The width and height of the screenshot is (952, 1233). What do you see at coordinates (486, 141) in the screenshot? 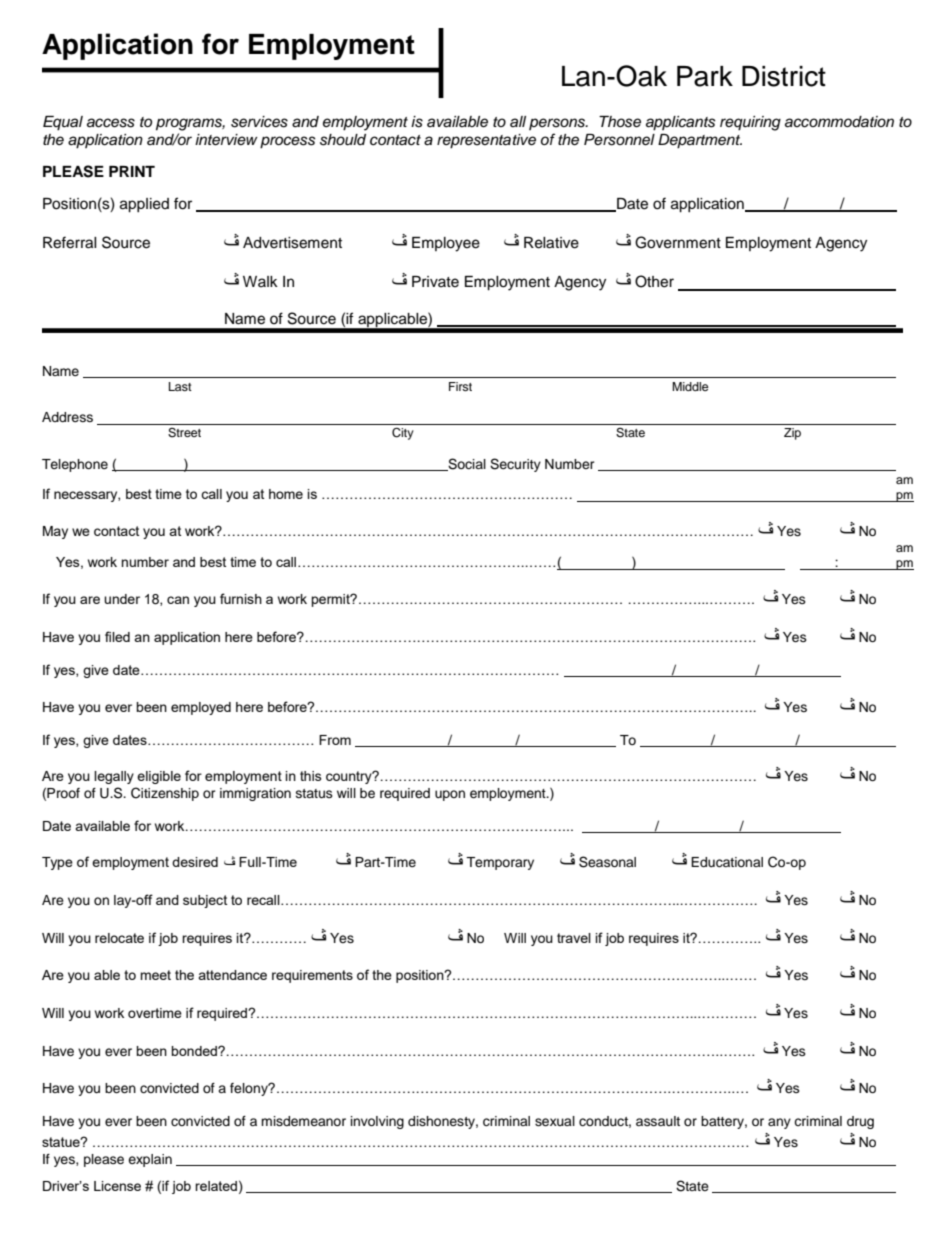
I see `representative` at bounding box center [486, 141].
